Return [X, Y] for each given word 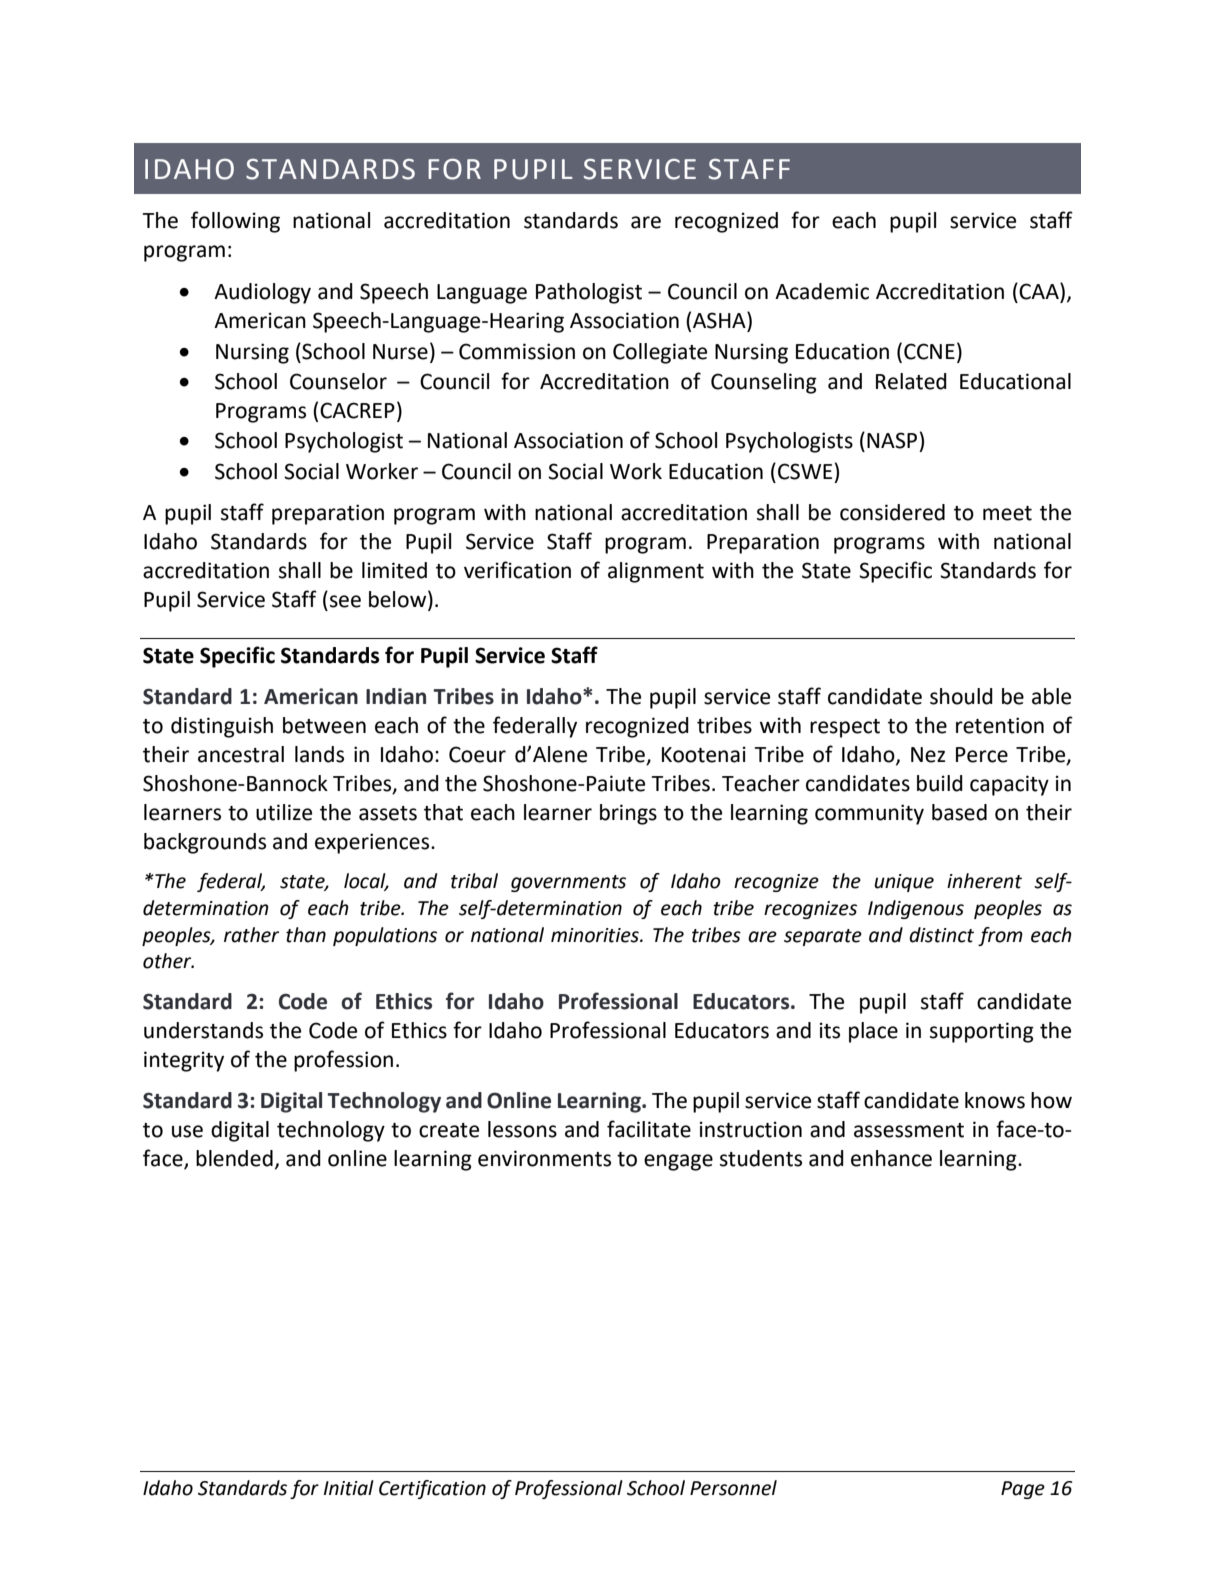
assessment [909, 1130]
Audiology [262, 293]
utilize [284, 812]
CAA [1040, 292]
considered [892, 512]
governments [568, 883]
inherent [984, 881]
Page [1023, 1490]
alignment [656, 572]
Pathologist [589, 293]
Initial [349, 1488]
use [187, 1131]
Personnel [733, 1488]
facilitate [649, 1129]
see [345, 601]
